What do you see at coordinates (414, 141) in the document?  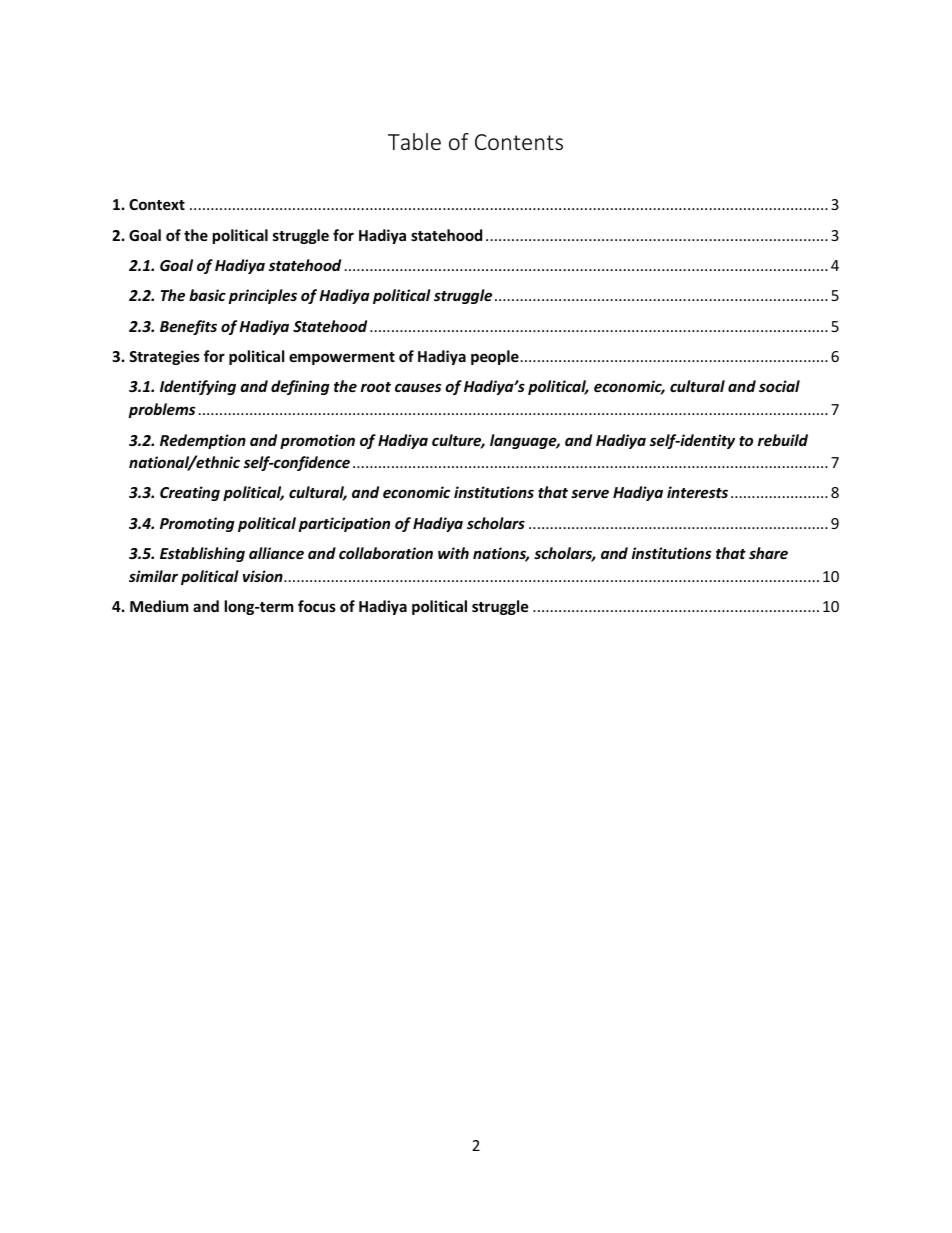 I see `Table` at bounding box center [414, 141].
